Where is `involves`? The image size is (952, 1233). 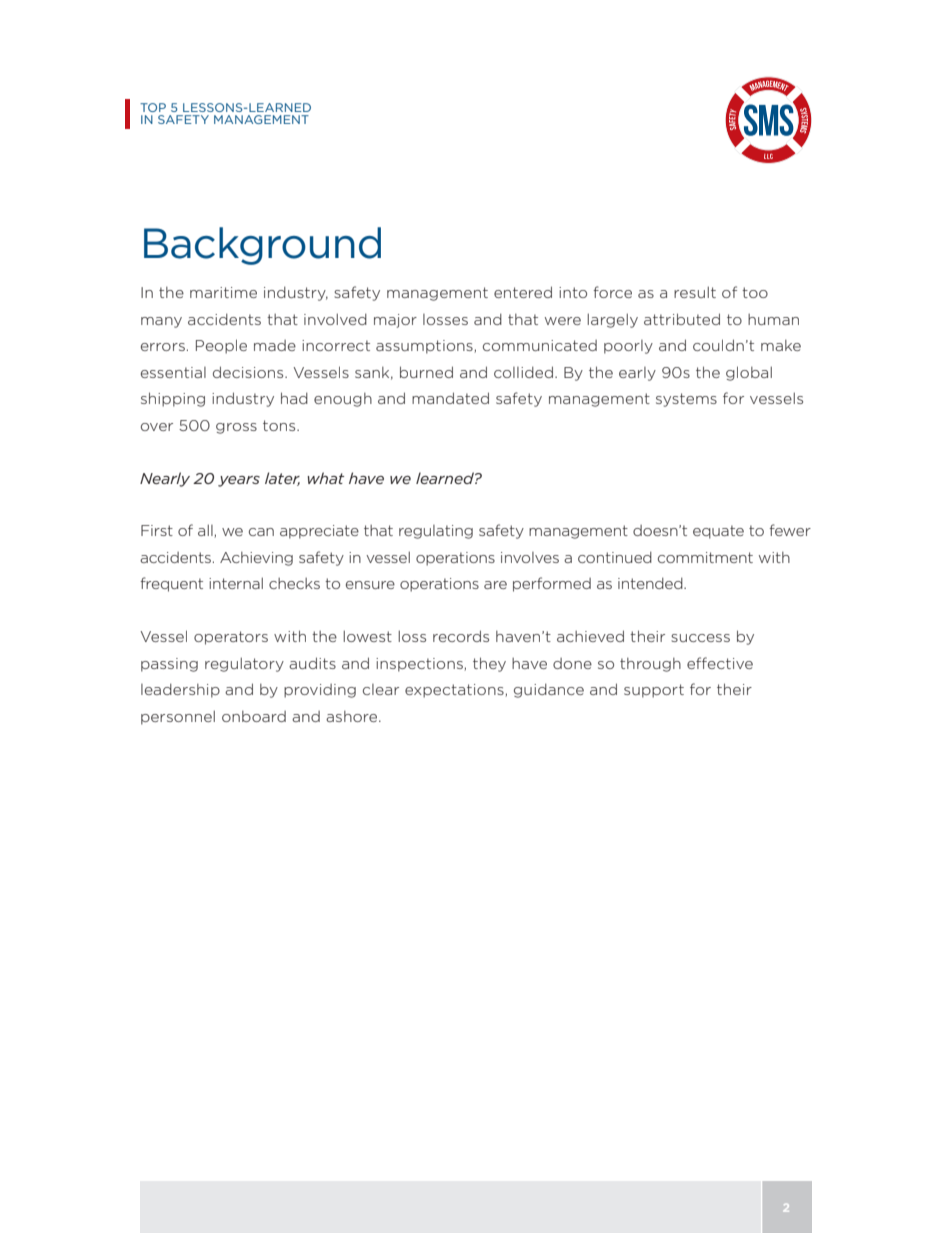 involves is located at coordinates (530, 557).
